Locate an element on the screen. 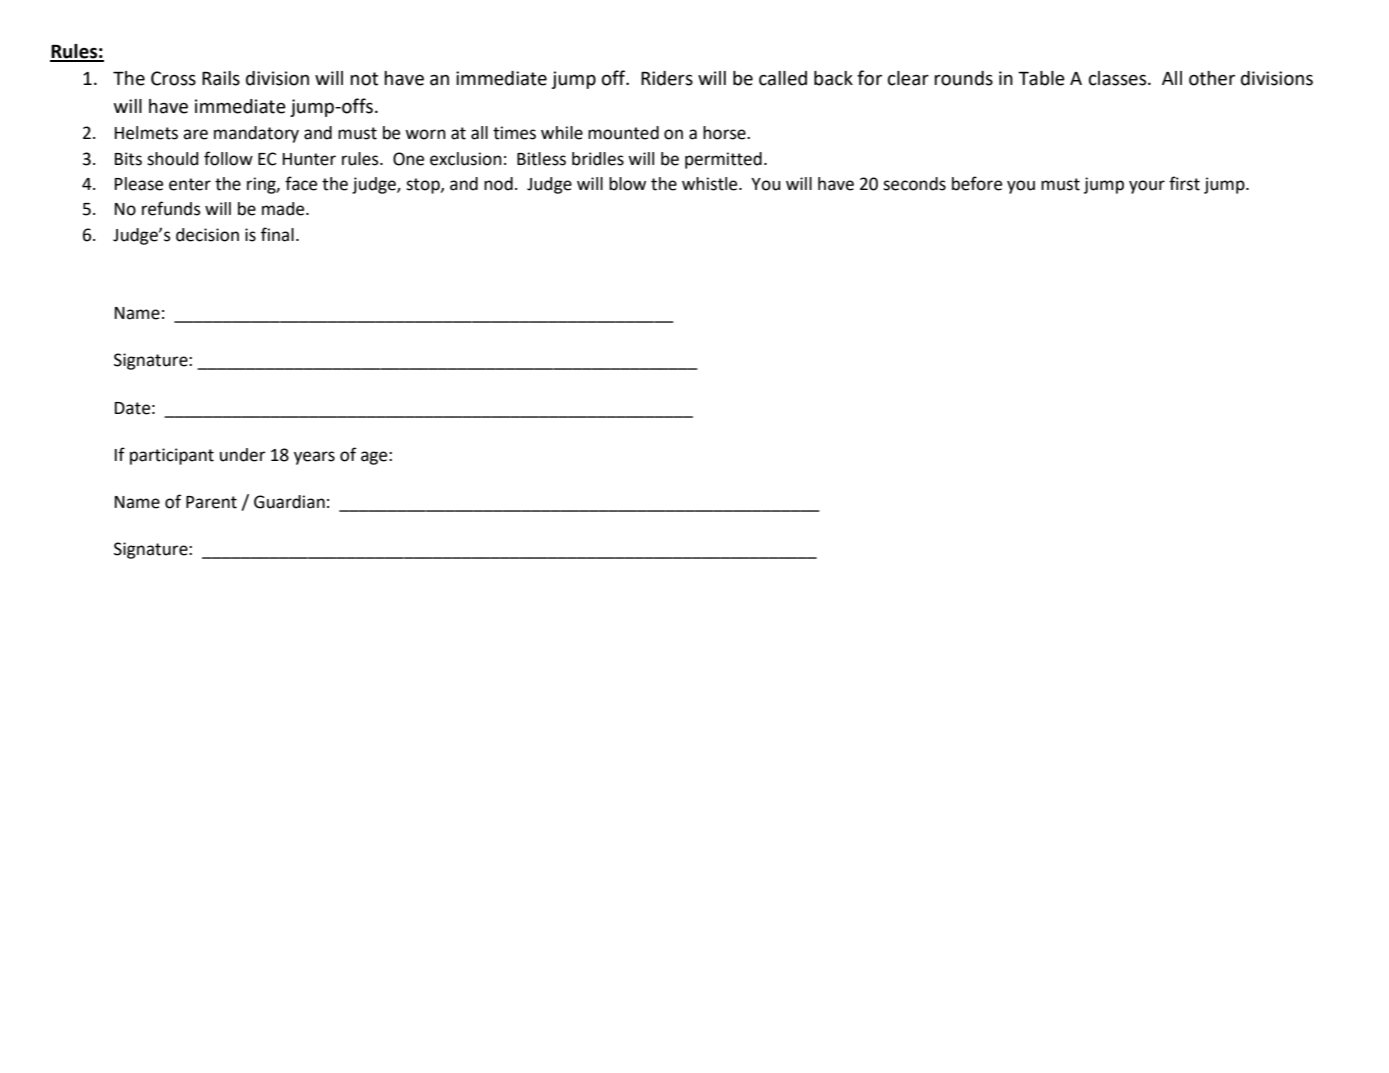 The height and width of the screenshot is (1073, 1389). Rails is located at coordinates (221, 78).
